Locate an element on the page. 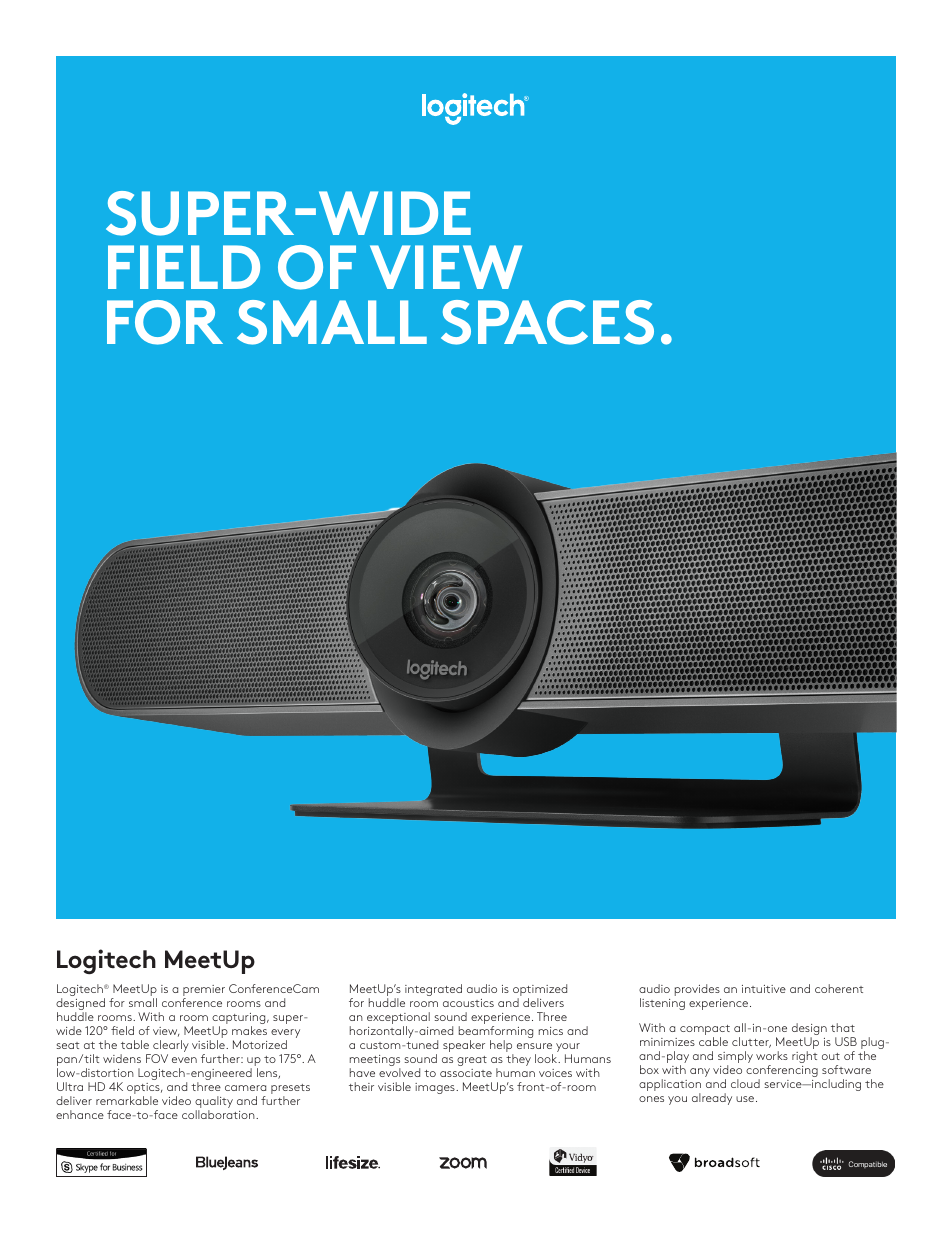 The image size is (952, 1233). intuitive is located at coordinates (764, 989).
